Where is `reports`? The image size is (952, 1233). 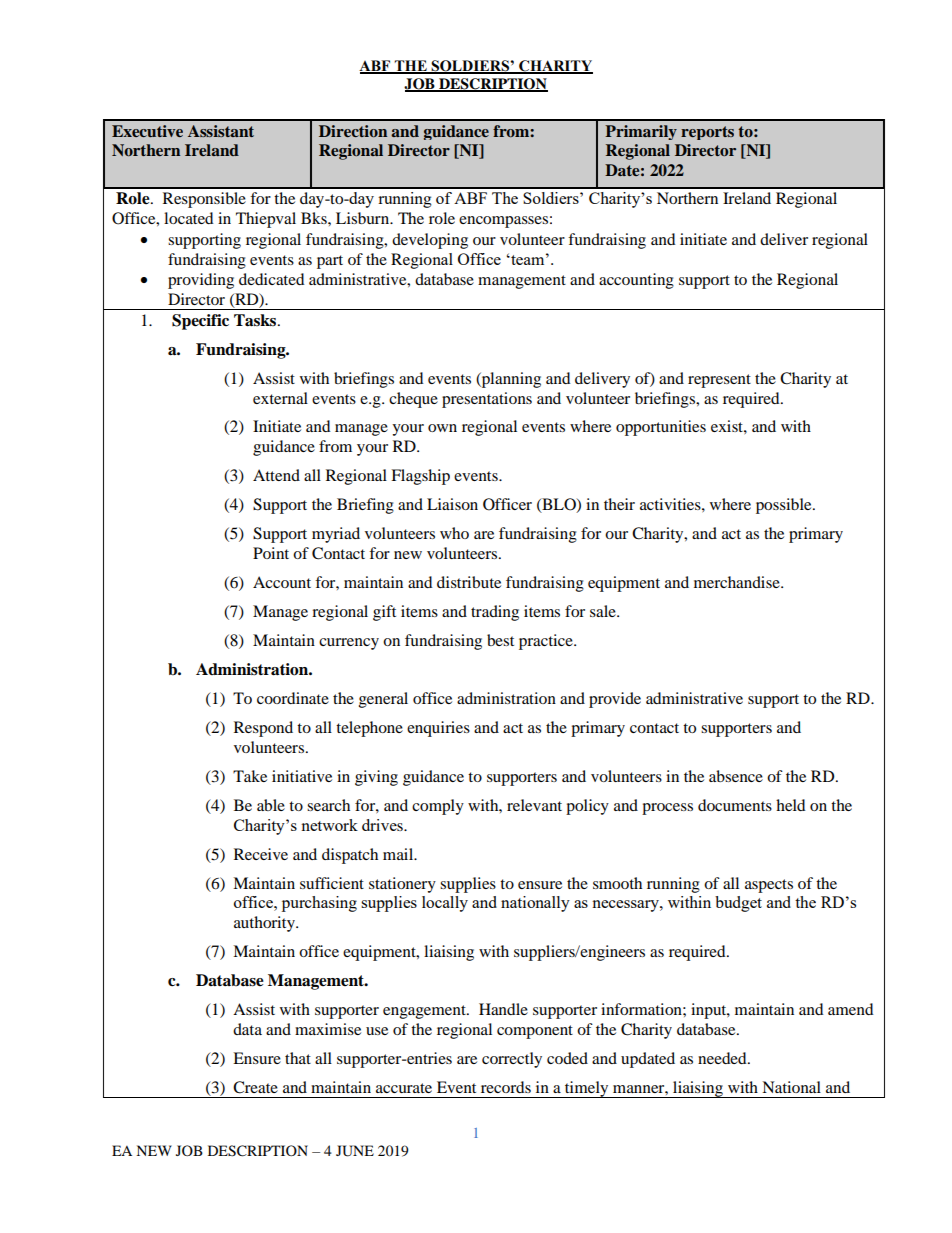 reports is located at coordinates (707, 133).
